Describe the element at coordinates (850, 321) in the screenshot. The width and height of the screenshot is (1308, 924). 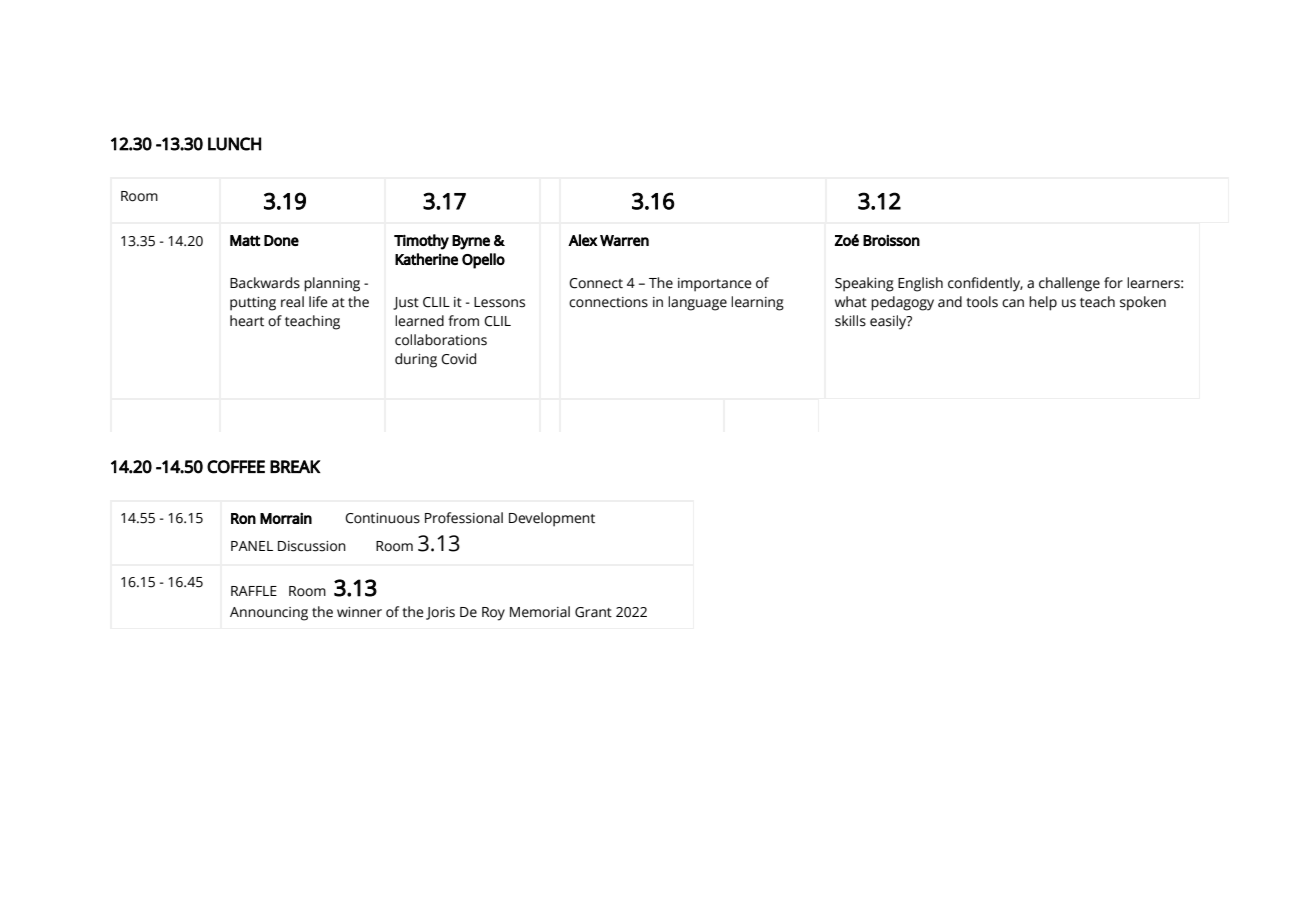
I see `skills` at that location.
